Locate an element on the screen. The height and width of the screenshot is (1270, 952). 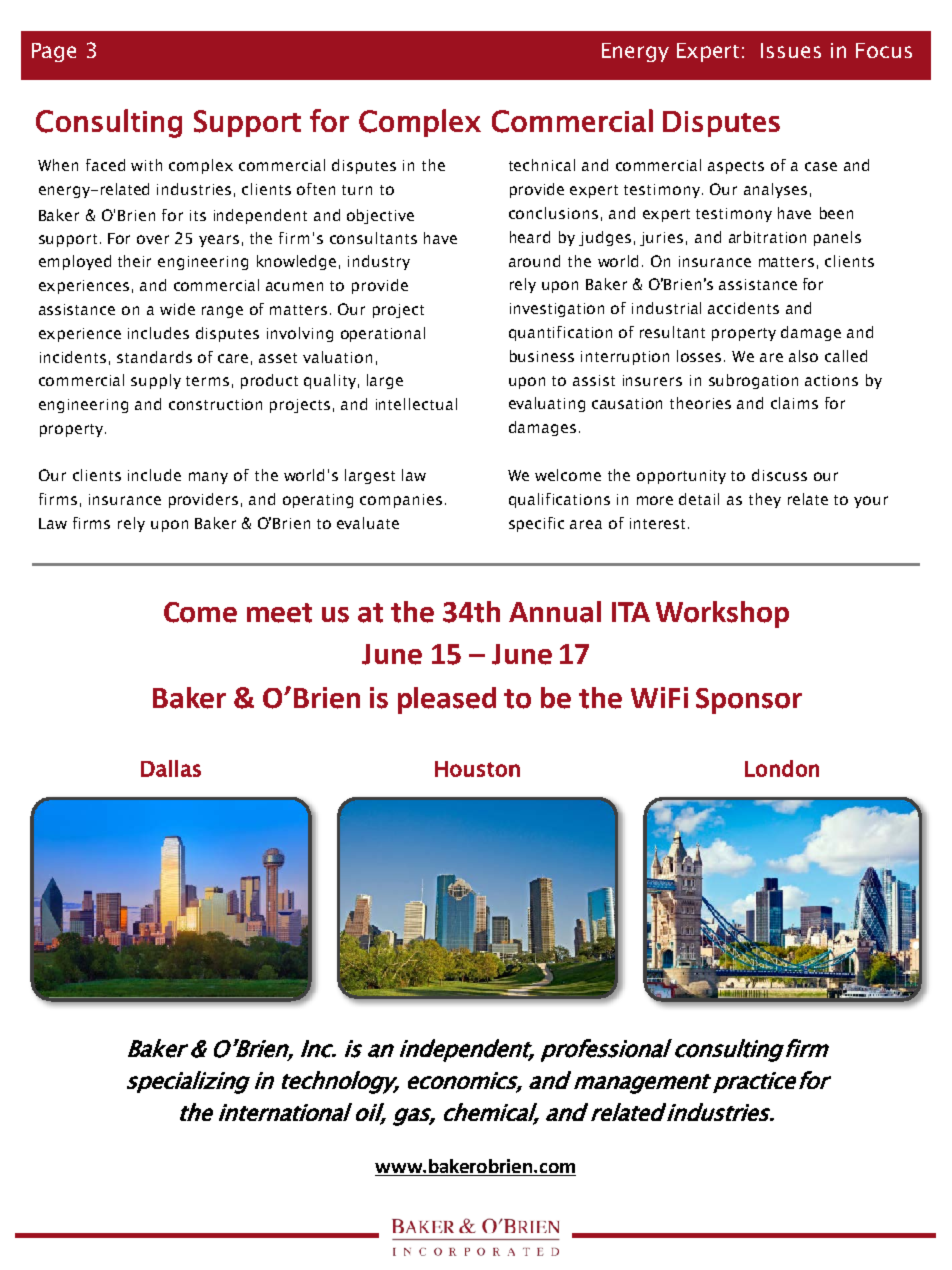
claims is located at coordinates (794, 403).
